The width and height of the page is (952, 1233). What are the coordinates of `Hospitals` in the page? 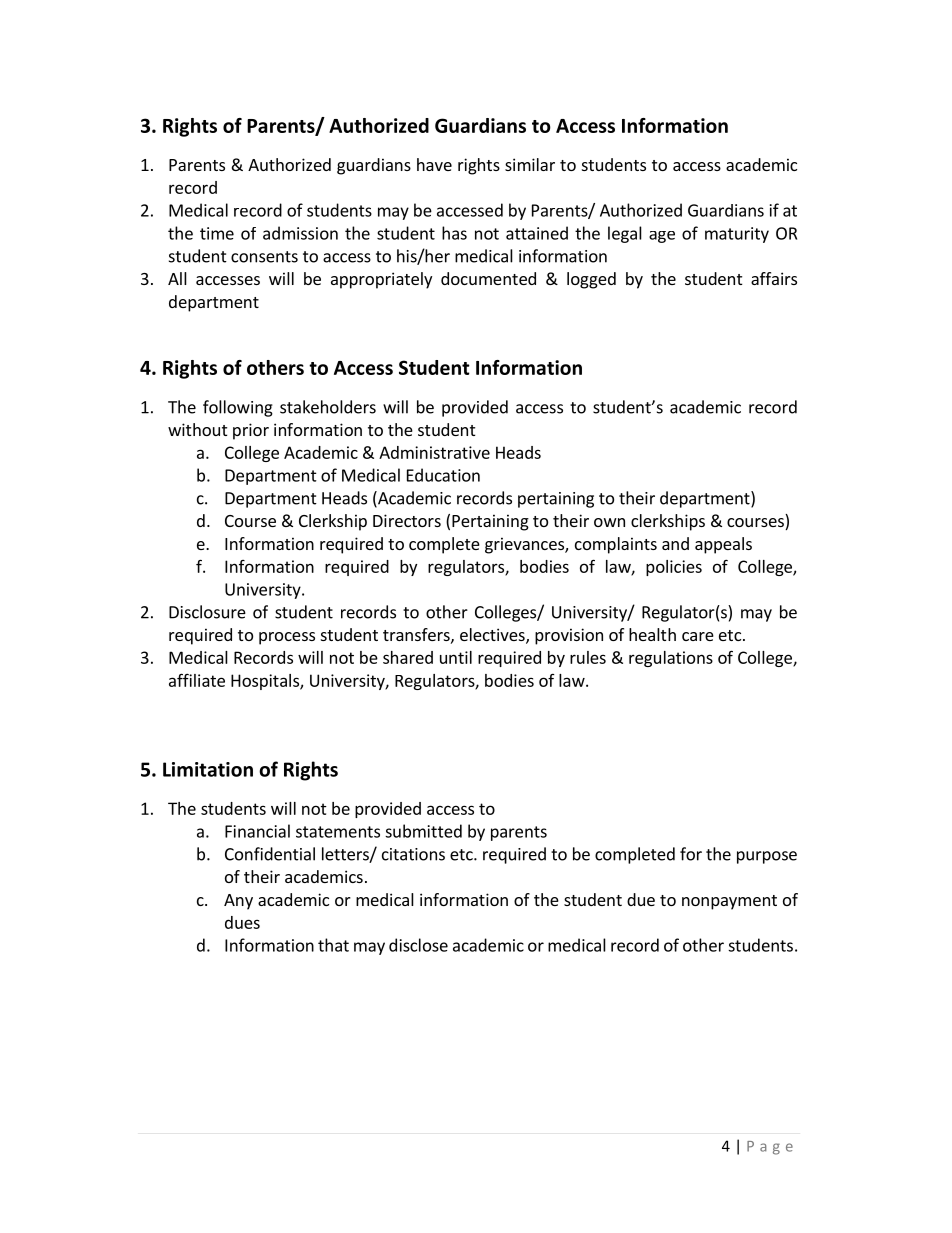 It's located at (266, 682).
